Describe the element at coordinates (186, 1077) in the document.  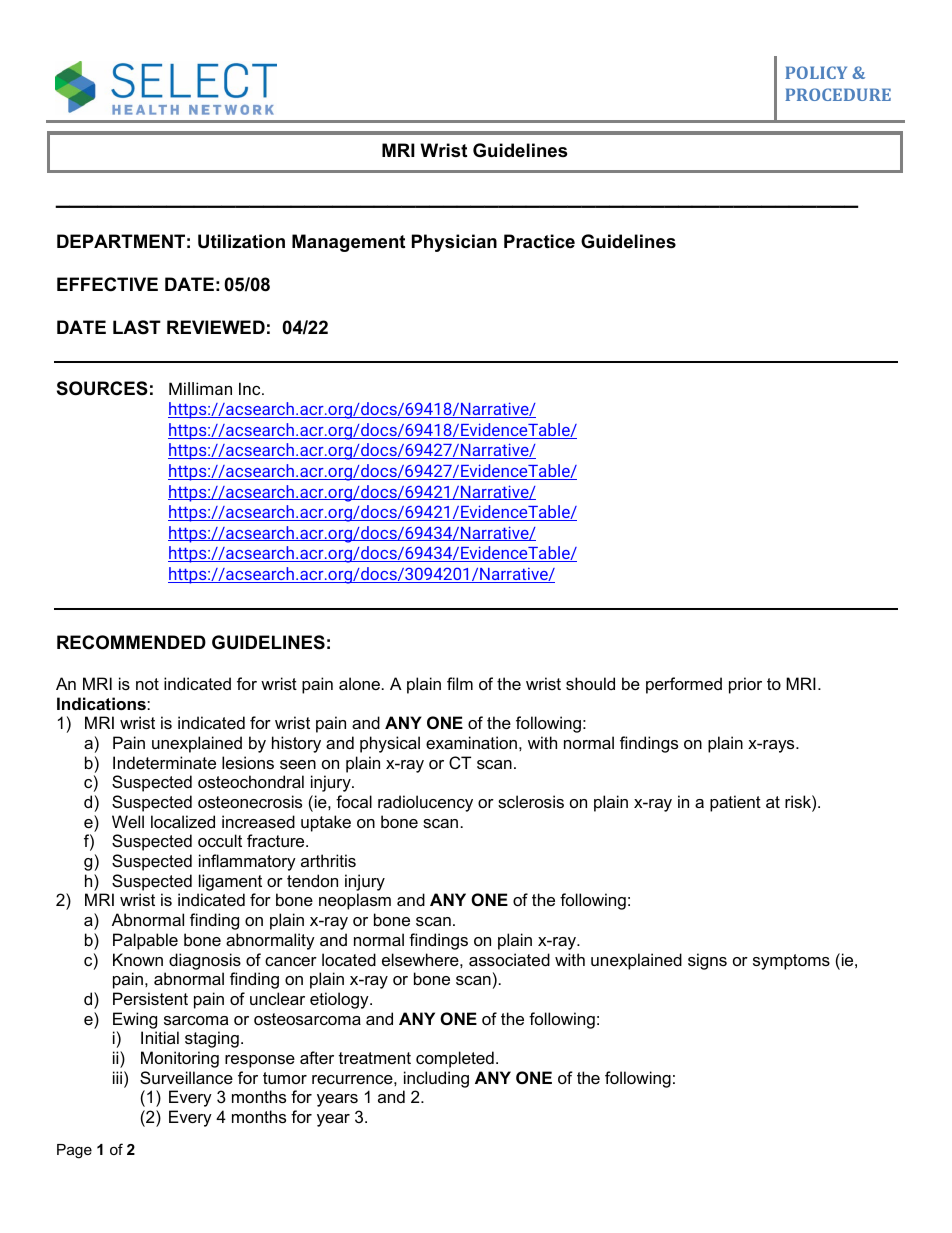
I see `Surveillance` at that location.
